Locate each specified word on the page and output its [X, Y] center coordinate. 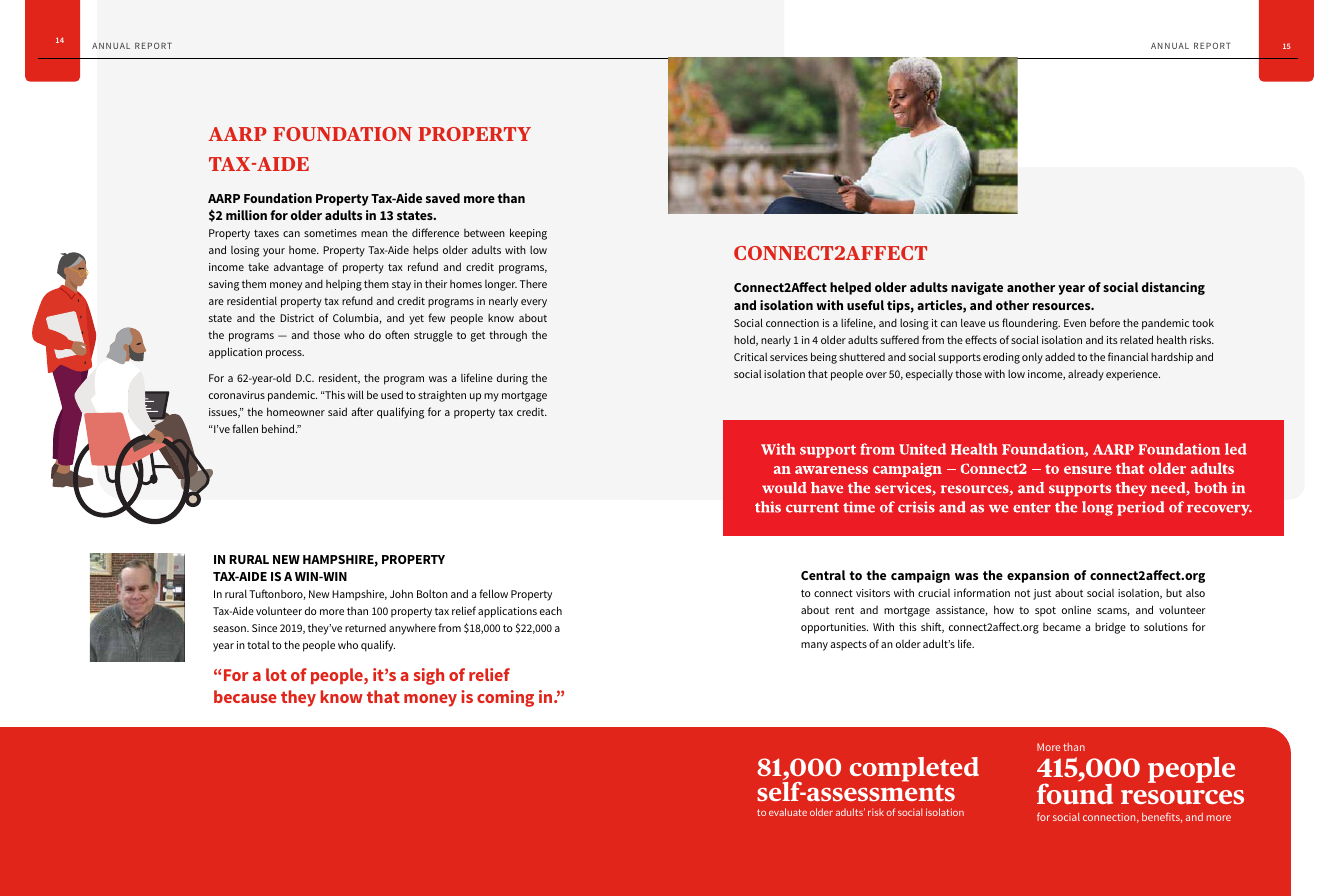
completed [914, 771]
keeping [528, 234]
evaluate [788, 812]
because [245, 696]
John [401, 593]
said [337, 411]
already [1086, 375]
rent [844, 610]
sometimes [330, 233]
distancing [1173, 288]
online [1076, 609]
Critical [750, 357]
